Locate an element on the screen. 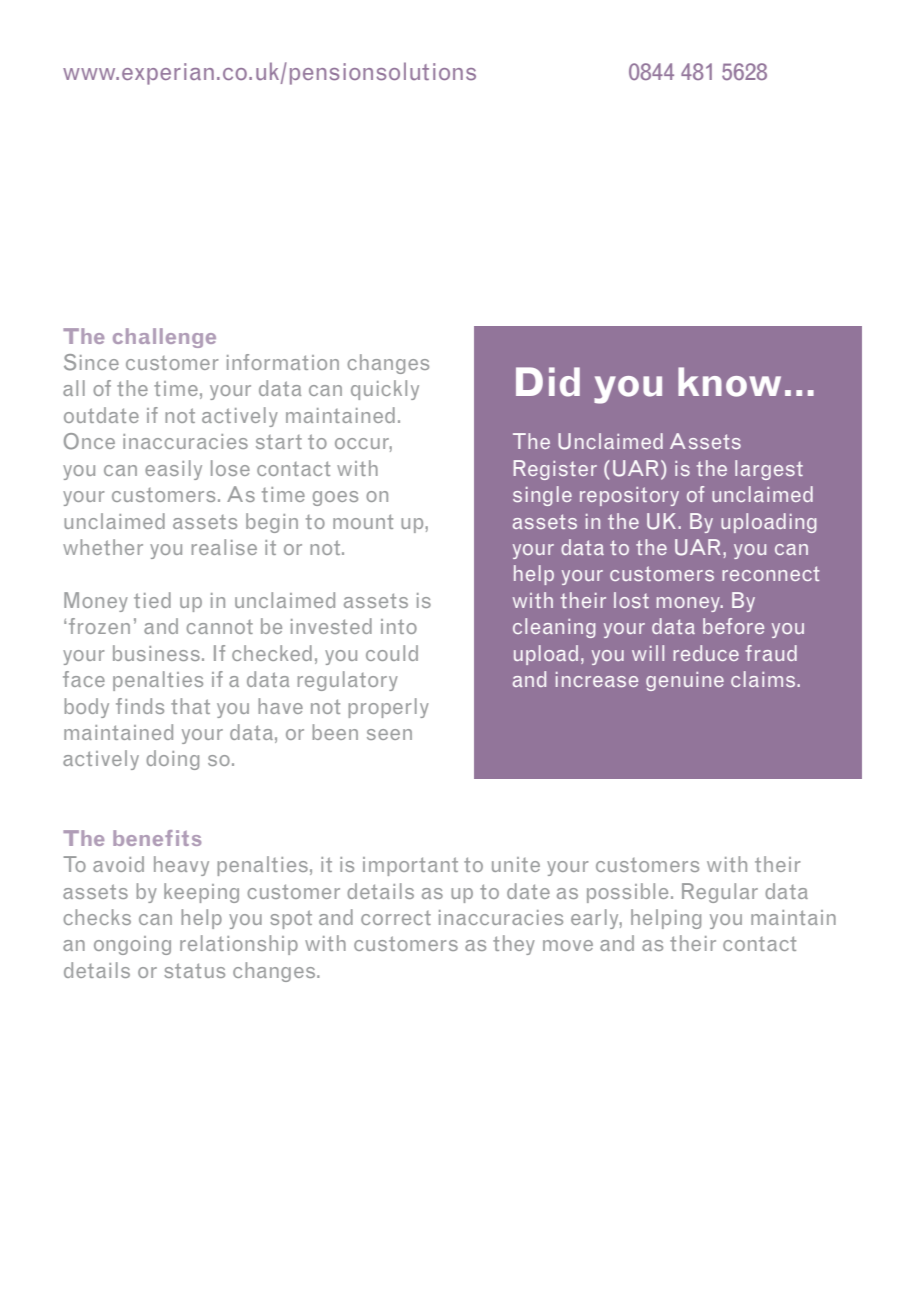 The height and width of the screenshot is (1311, 924). business is located at coordinates (156, 653).
